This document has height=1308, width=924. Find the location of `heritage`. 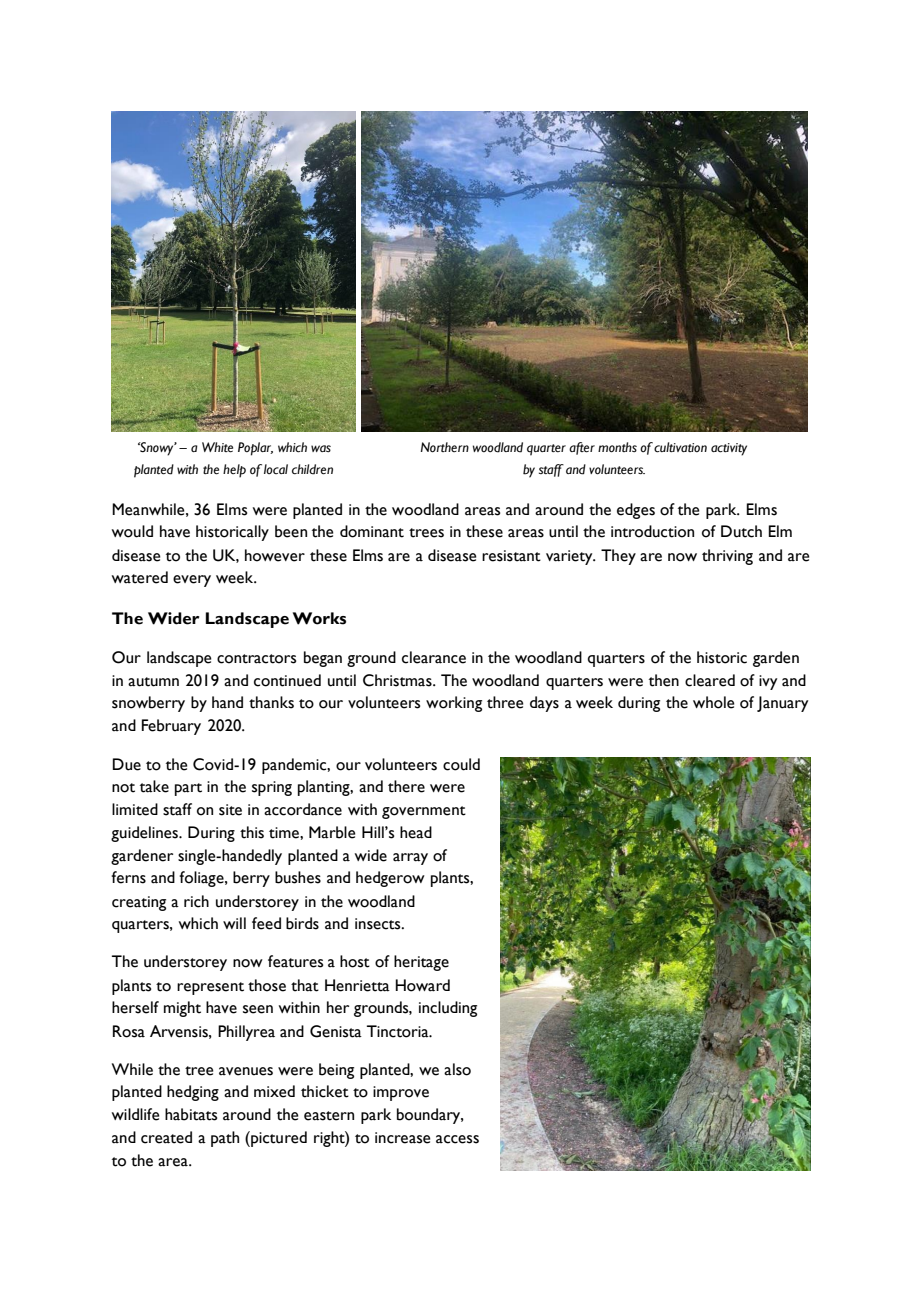

heritage is located at coordinates (421, 963).
